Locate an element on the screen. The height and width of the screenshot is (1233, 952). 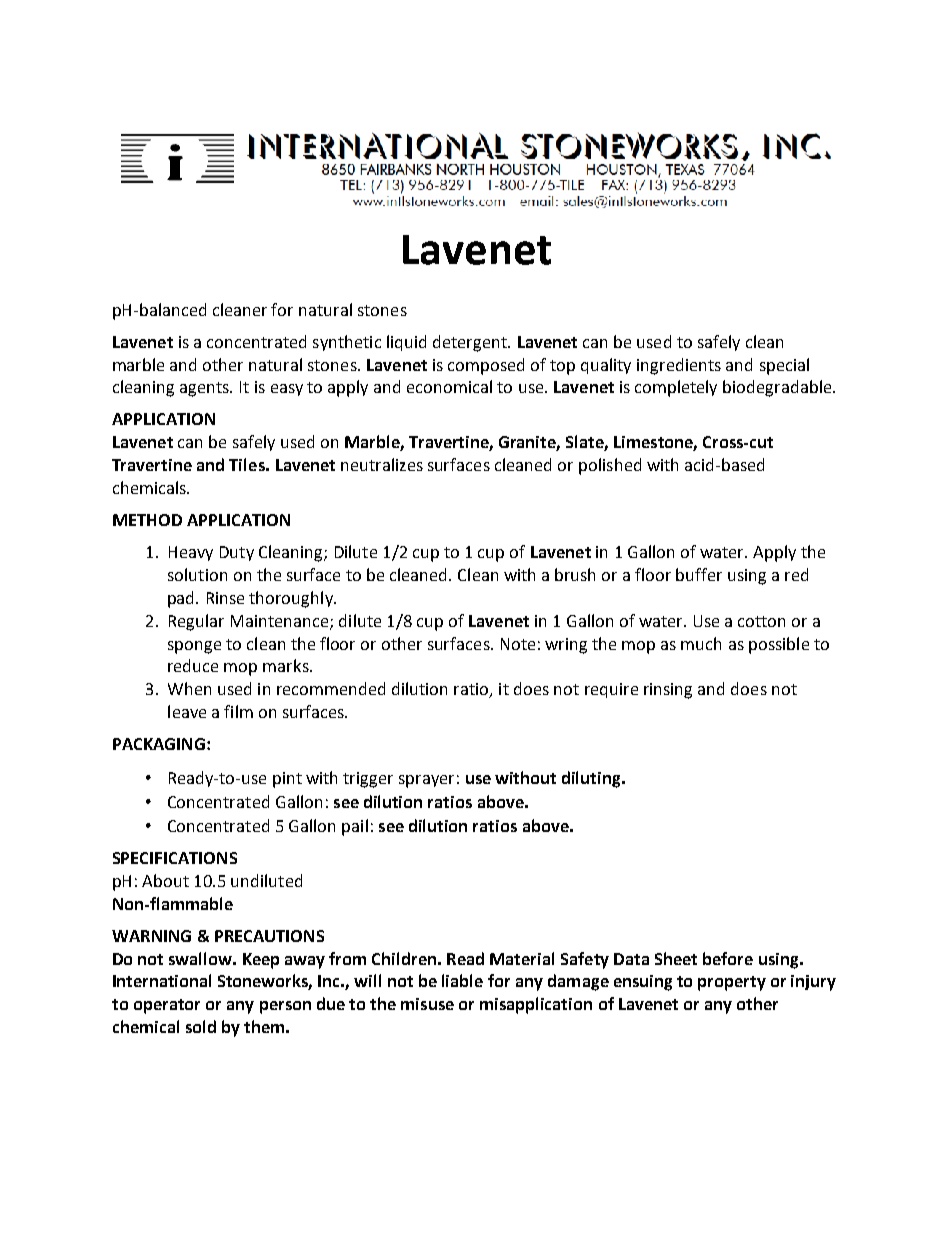
property is located at coordinates (732, 983).
